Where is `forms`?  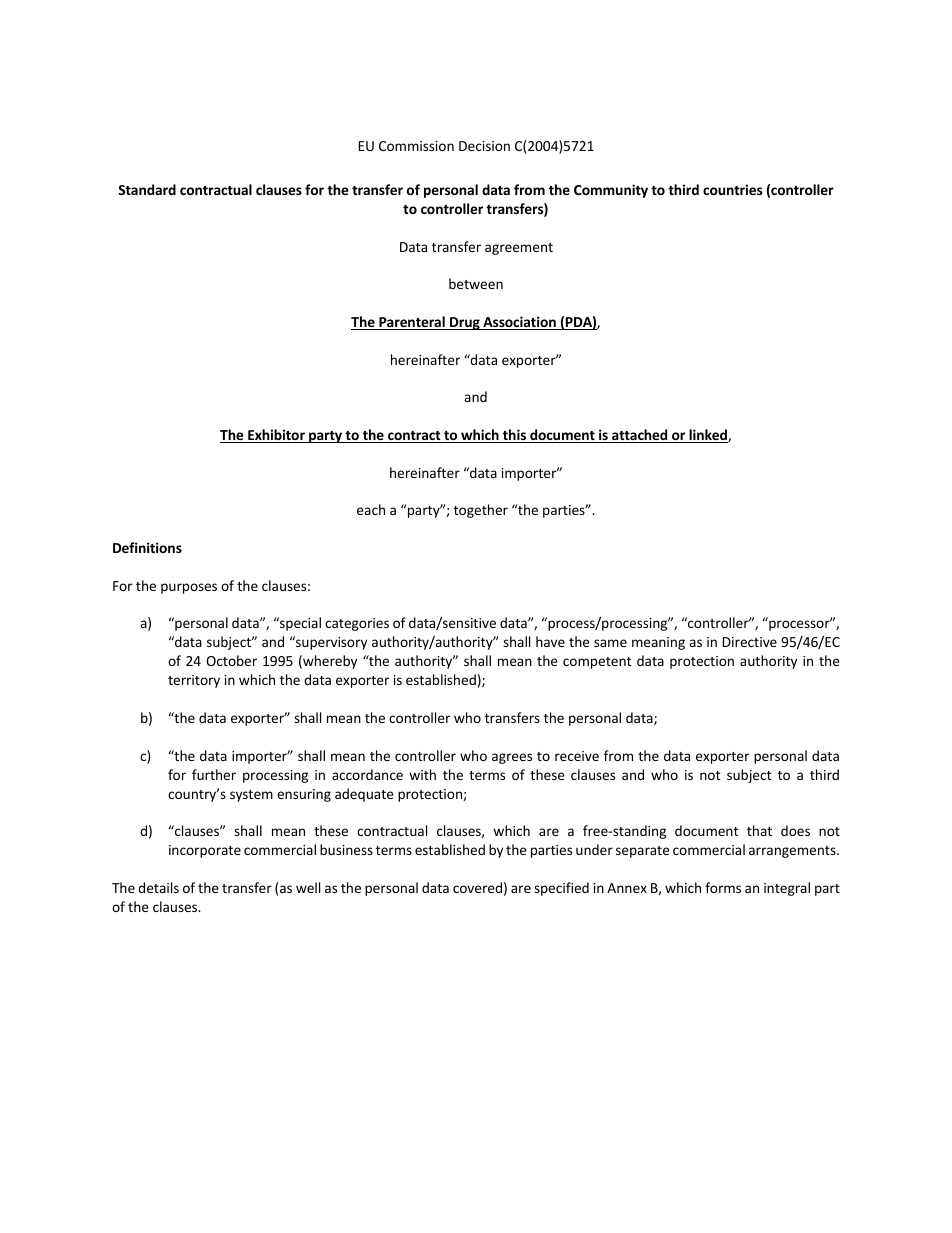
forms is located at coordinates (723, 887).
